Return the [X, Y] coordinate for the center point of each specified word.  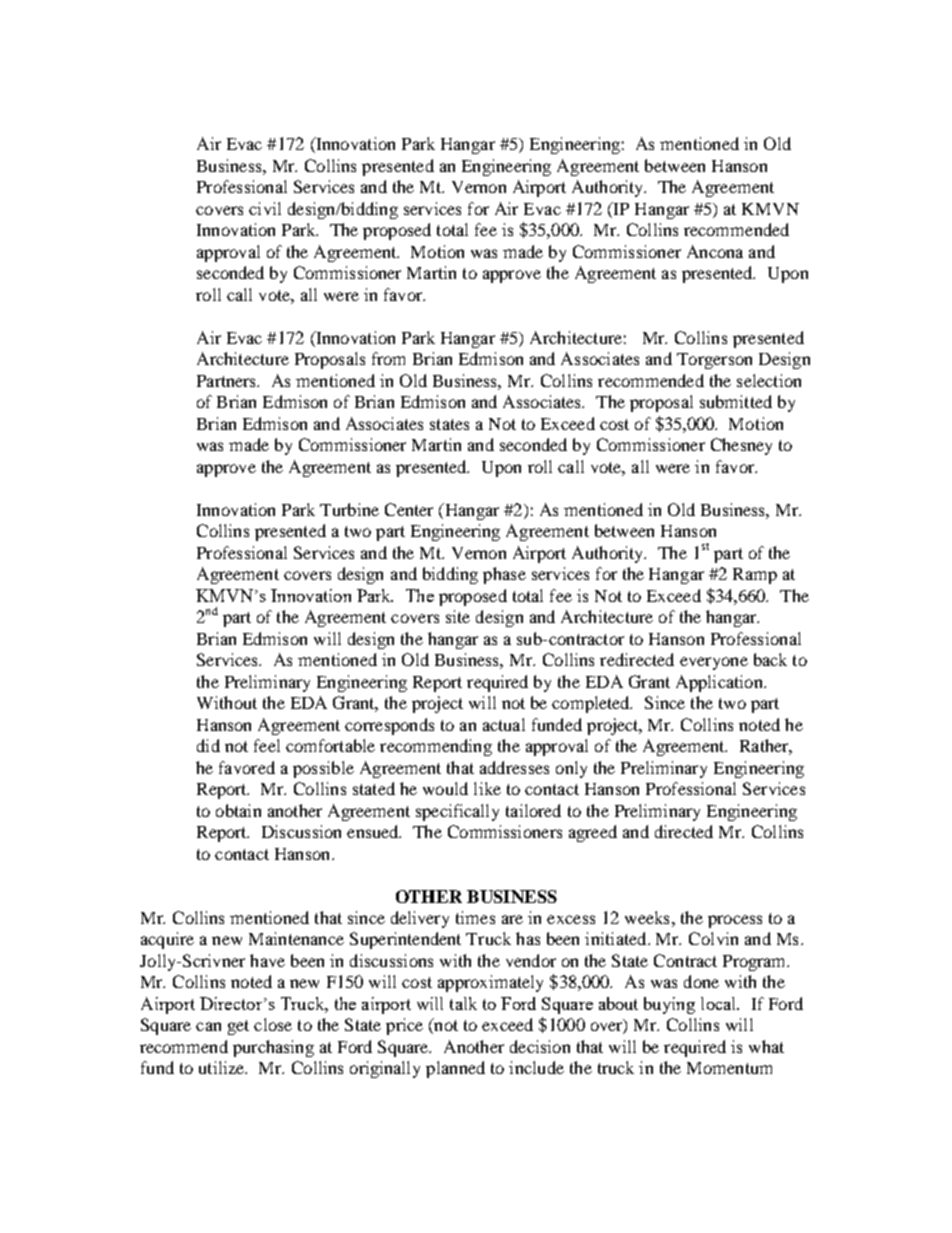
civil [265, 208]
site [458, 616]
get [238, 1027]
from [388, 358]
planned [455, 1069]
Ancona [715, 251]
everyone [714, 663]
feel [267, 745]
